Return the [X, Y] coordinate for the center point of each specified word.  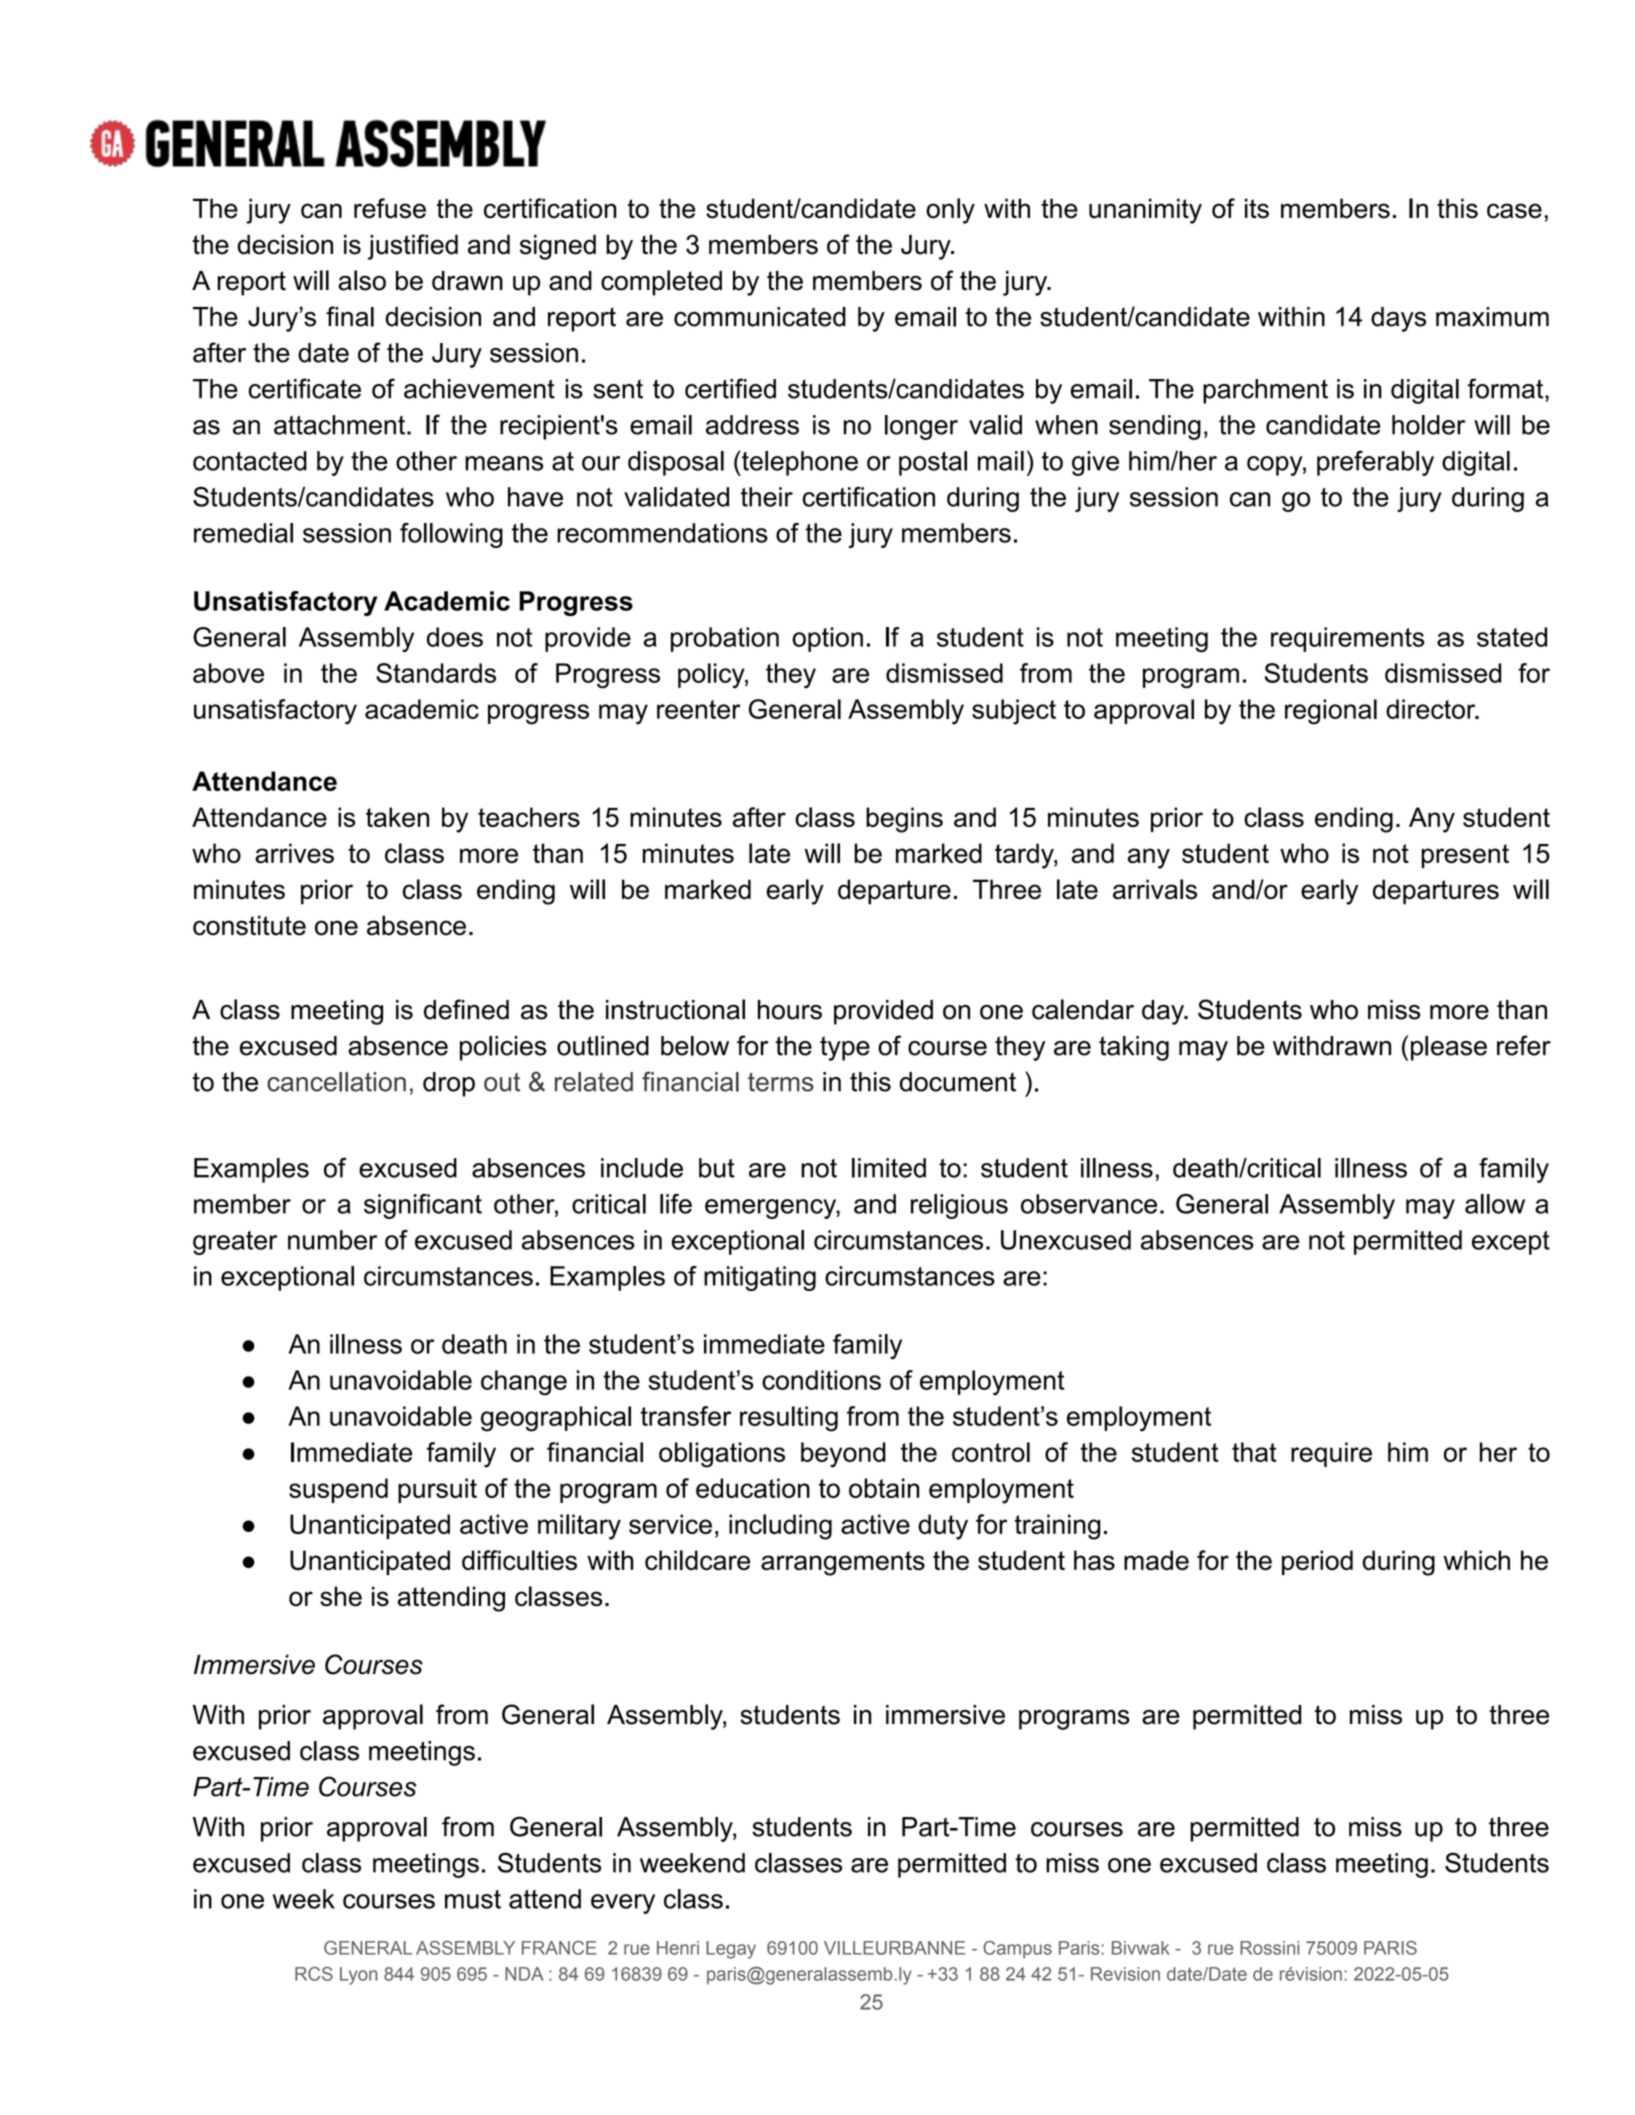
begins [904, 820]
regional [1331, 712]
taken [397, 817]
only [950, 211]
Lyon [359, 1976]
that [1254, 1452]
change [524, 1383]
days [1398, 319]
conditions [821, 1380]
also [362, 280]
